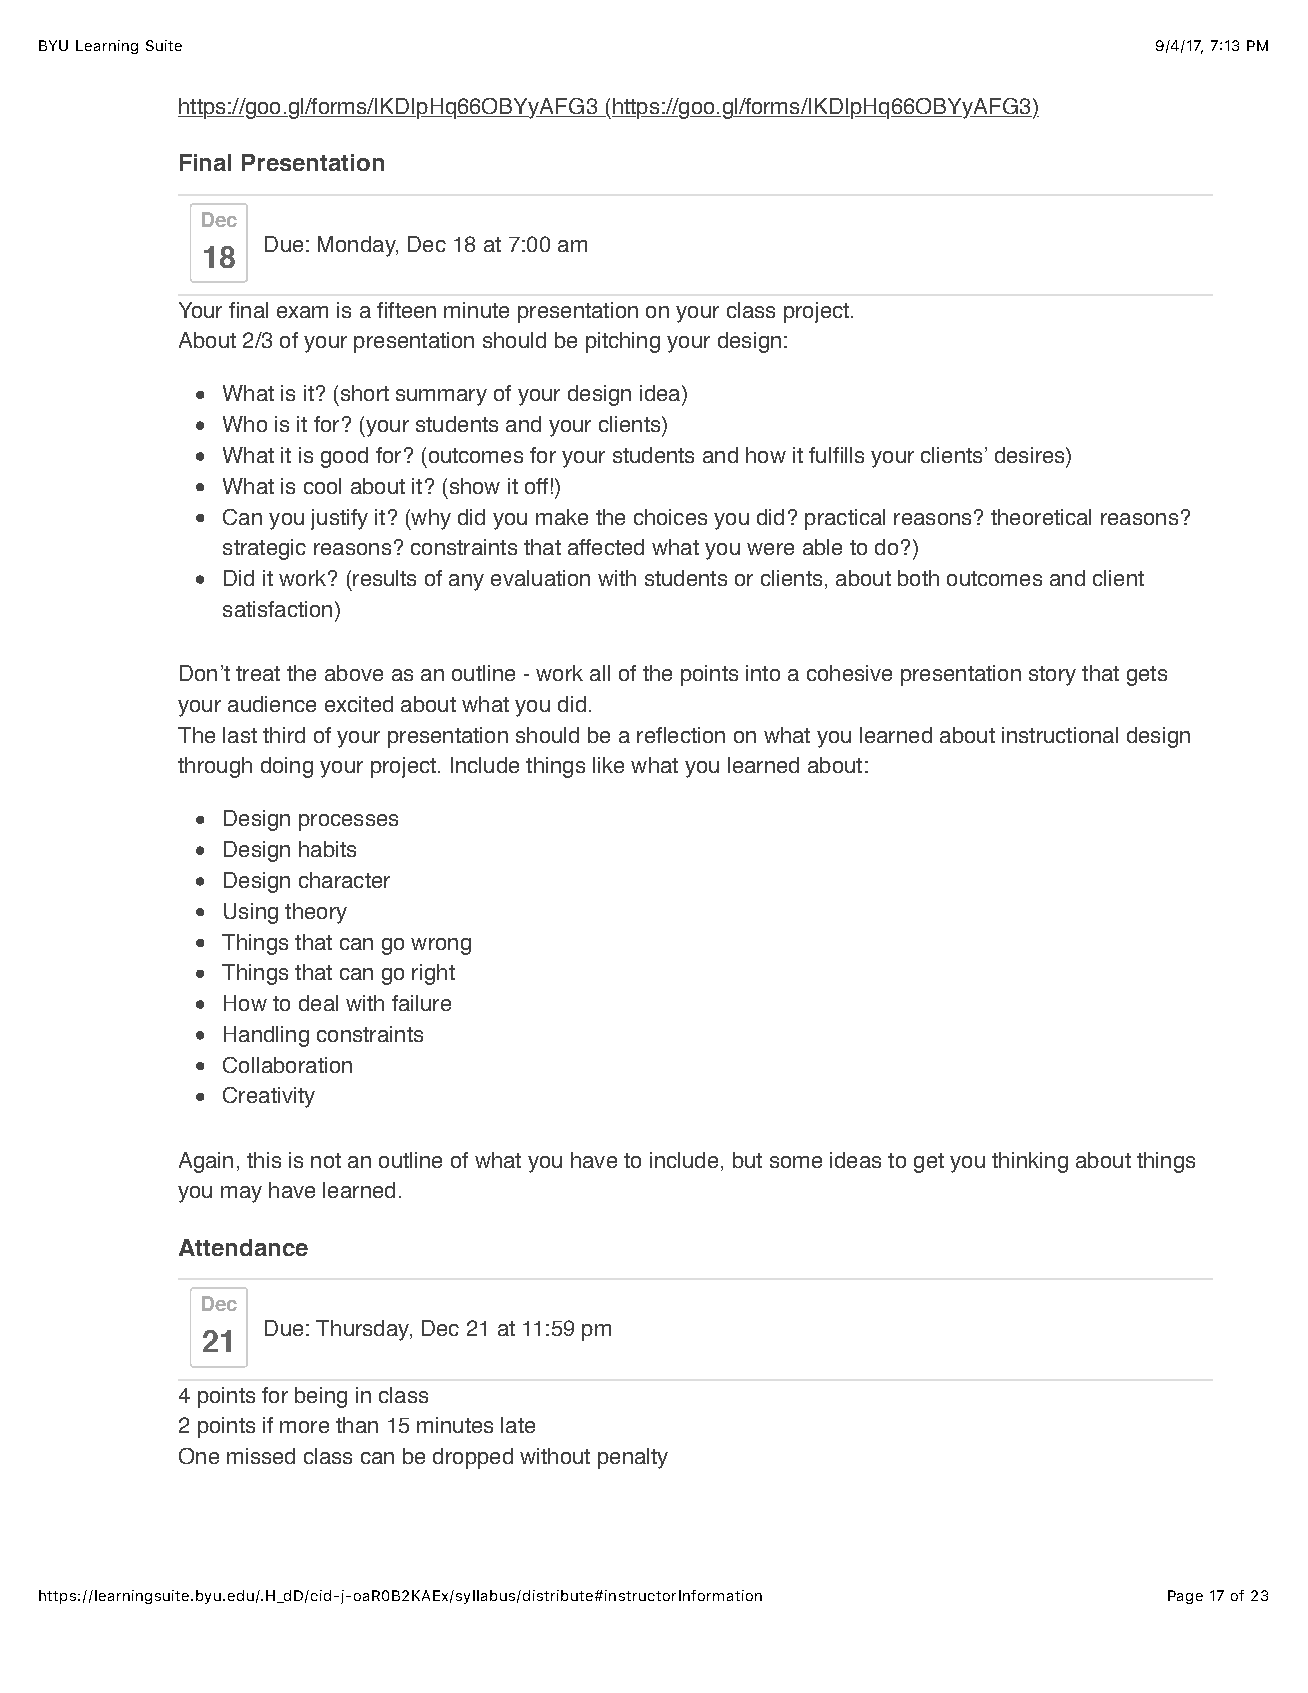 The width and height of the image is (1308, 1693). I want to click on some, so click(796, 1162).
